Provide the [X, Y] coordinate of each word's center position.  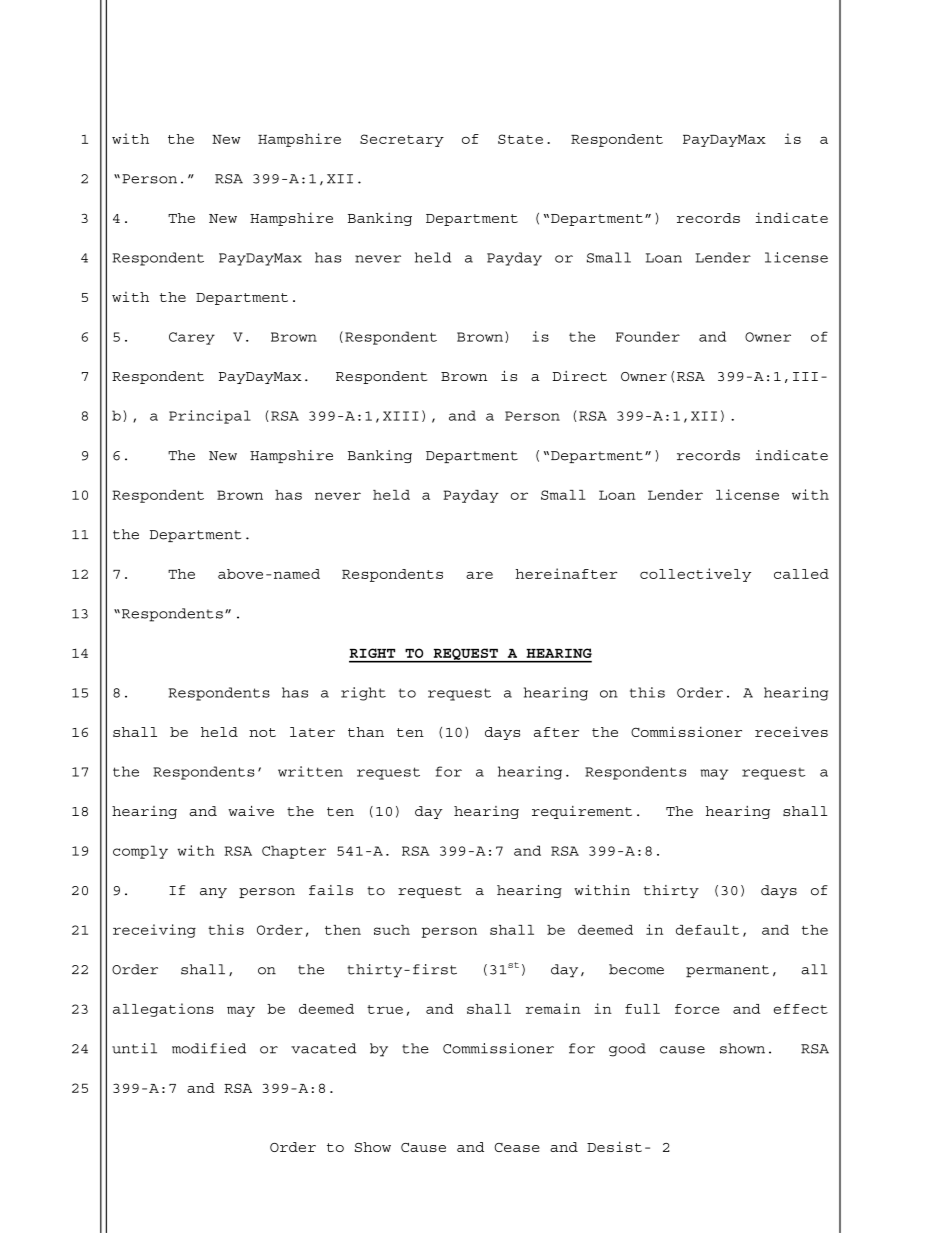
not [262, 732]
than [366, 732]
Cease [517, 1147]
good [627, 1050]
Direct [580, 376]
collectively [695, 575]
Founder [648, 336]
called [801, 574]
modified [209, 1048]
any [213, 893]
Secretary [402, 140]
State [520, 139]
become [636, 969]
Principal [210, 417]
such [392, 930]
